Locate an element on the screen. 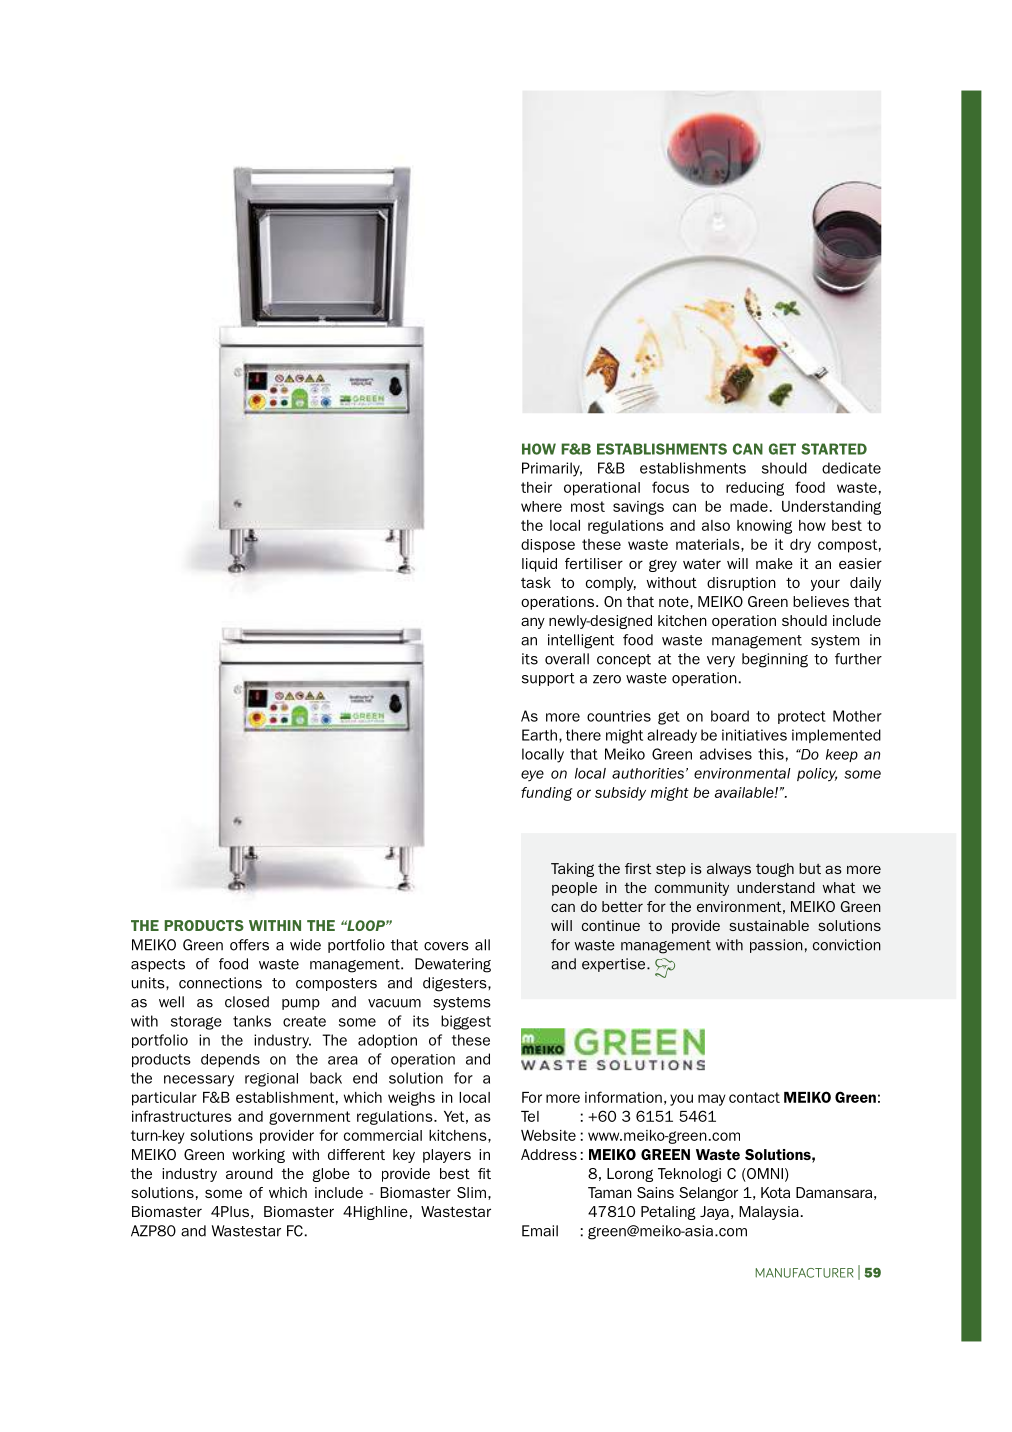  their is located at coordinates (536, 487).
